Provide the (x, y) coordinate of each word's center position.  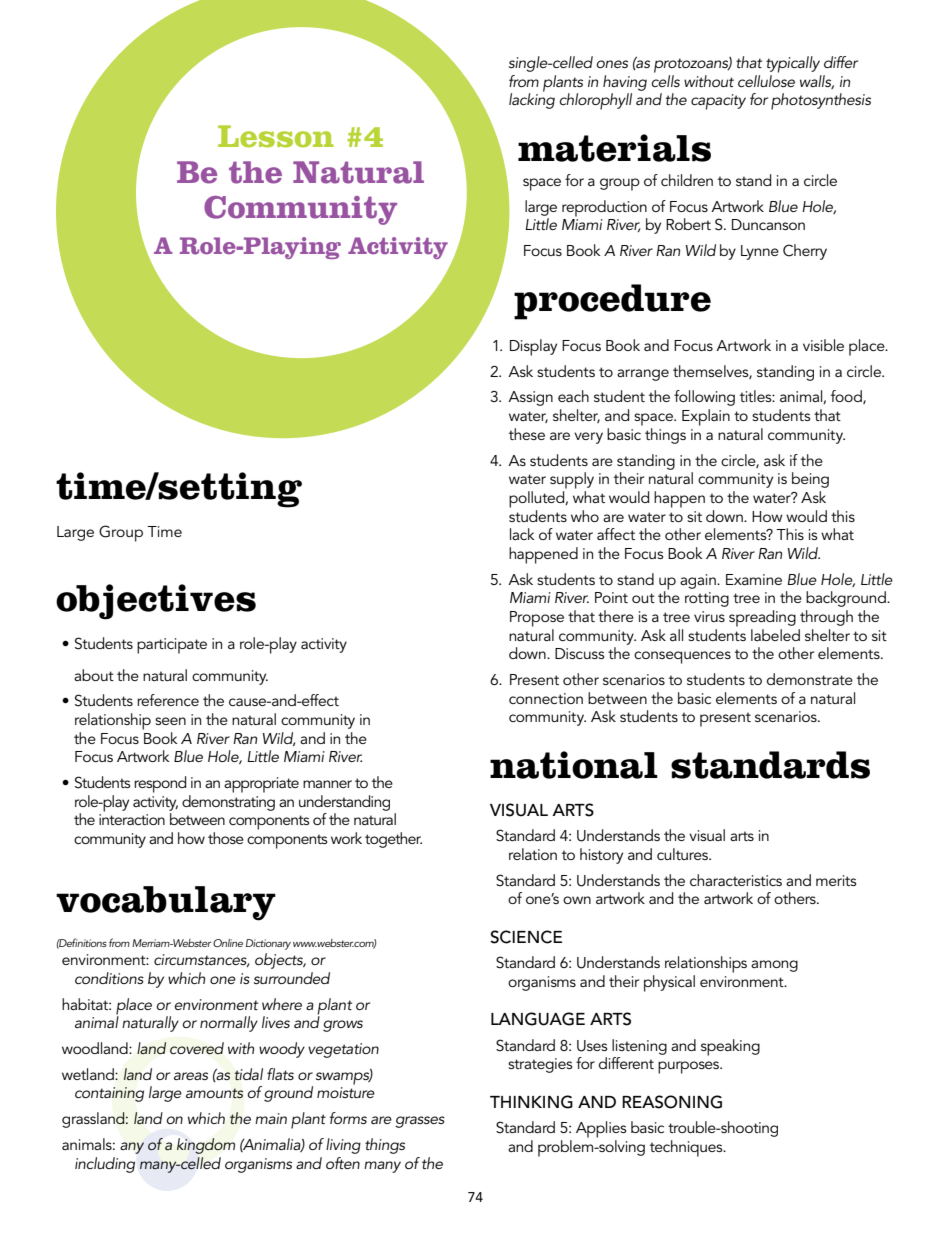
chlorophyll (596, 101)
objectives (156, 602)
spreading (762, 618)
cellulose (766, 79)
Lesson (276, 136)
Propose (537, 619)
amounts (214, 1093)
